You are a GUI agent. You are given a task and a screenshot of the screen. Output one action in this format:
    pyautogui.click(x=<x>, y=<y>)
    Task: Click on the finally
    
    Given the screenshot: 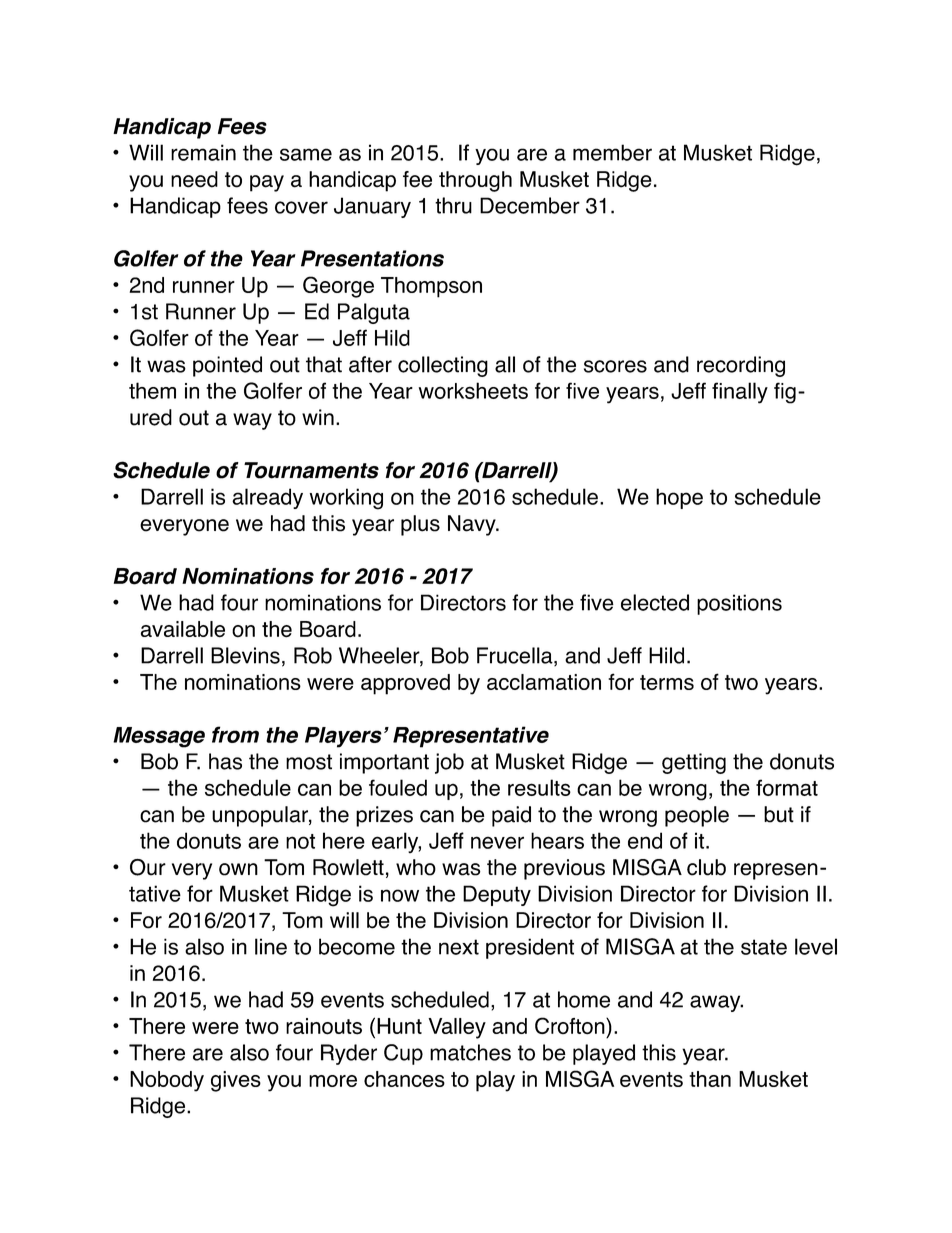 What is the action you would take?
    pyautogui.click(x=740, y=393)
